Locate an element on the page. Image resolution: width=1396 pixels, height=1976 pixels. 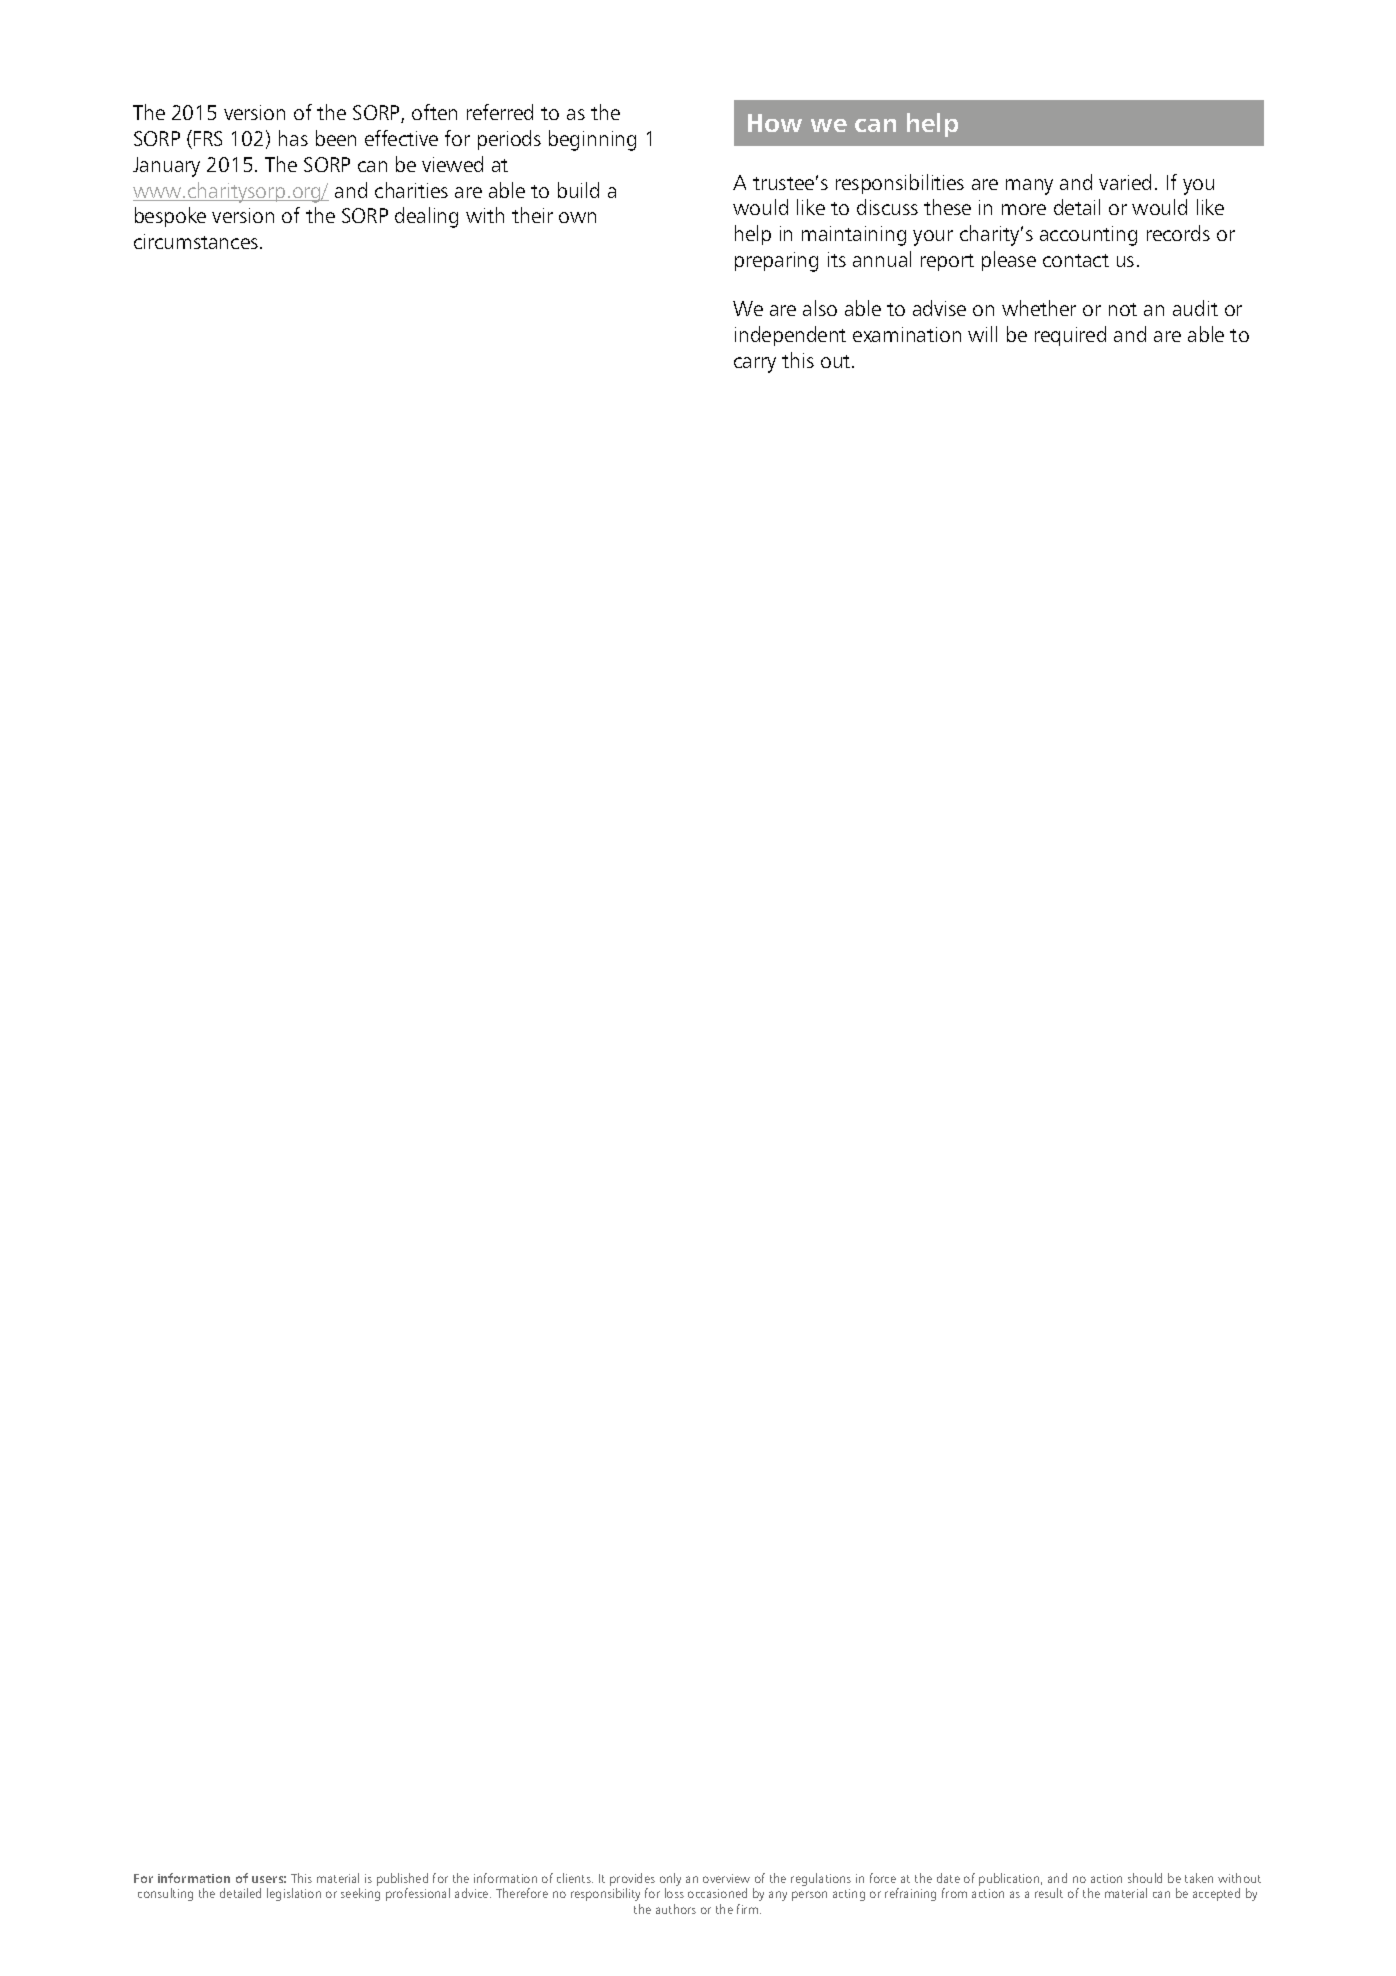
varied is located at coordinates (1125, 182).
